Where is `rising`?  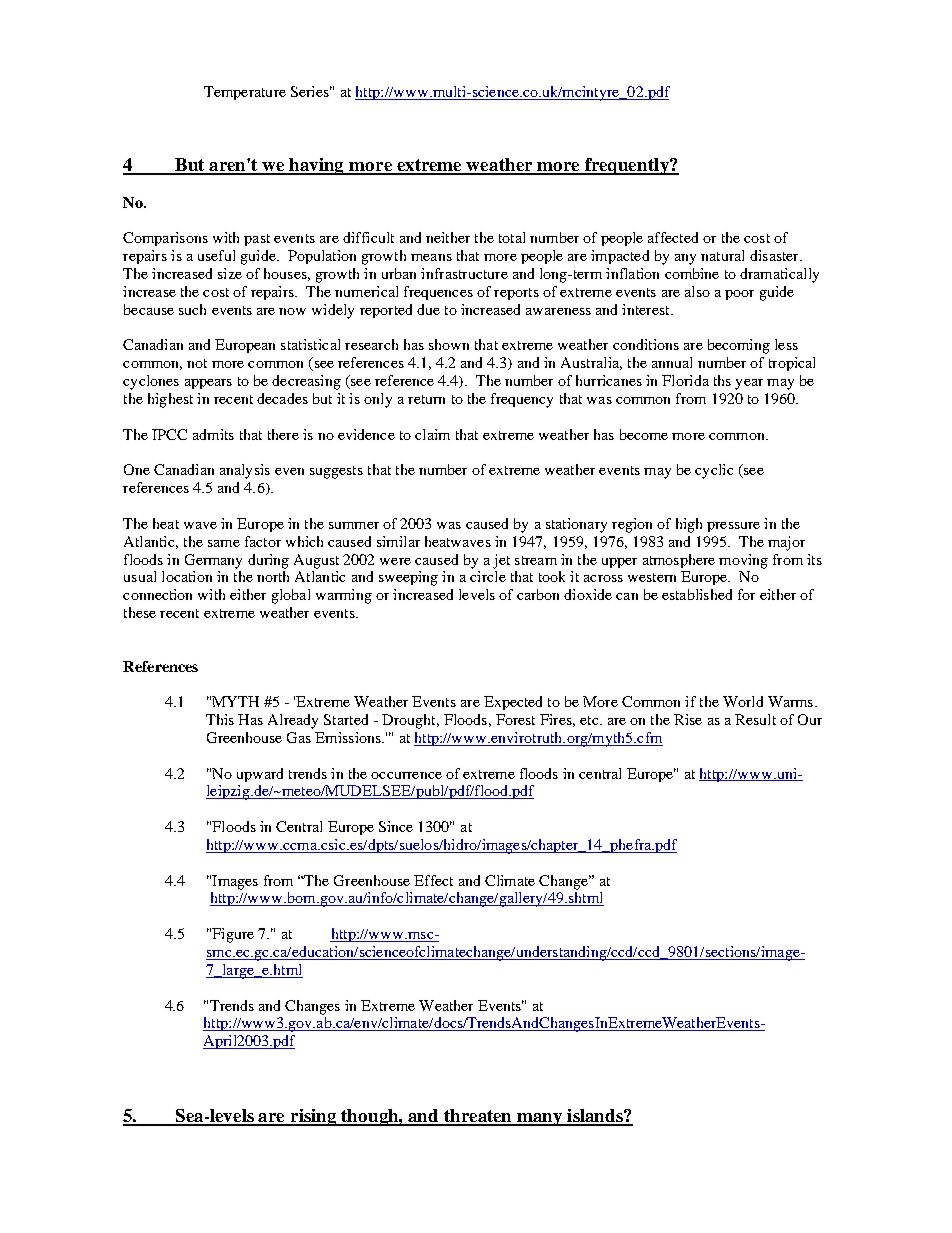 rising is located at coordinates (314, 1117).
